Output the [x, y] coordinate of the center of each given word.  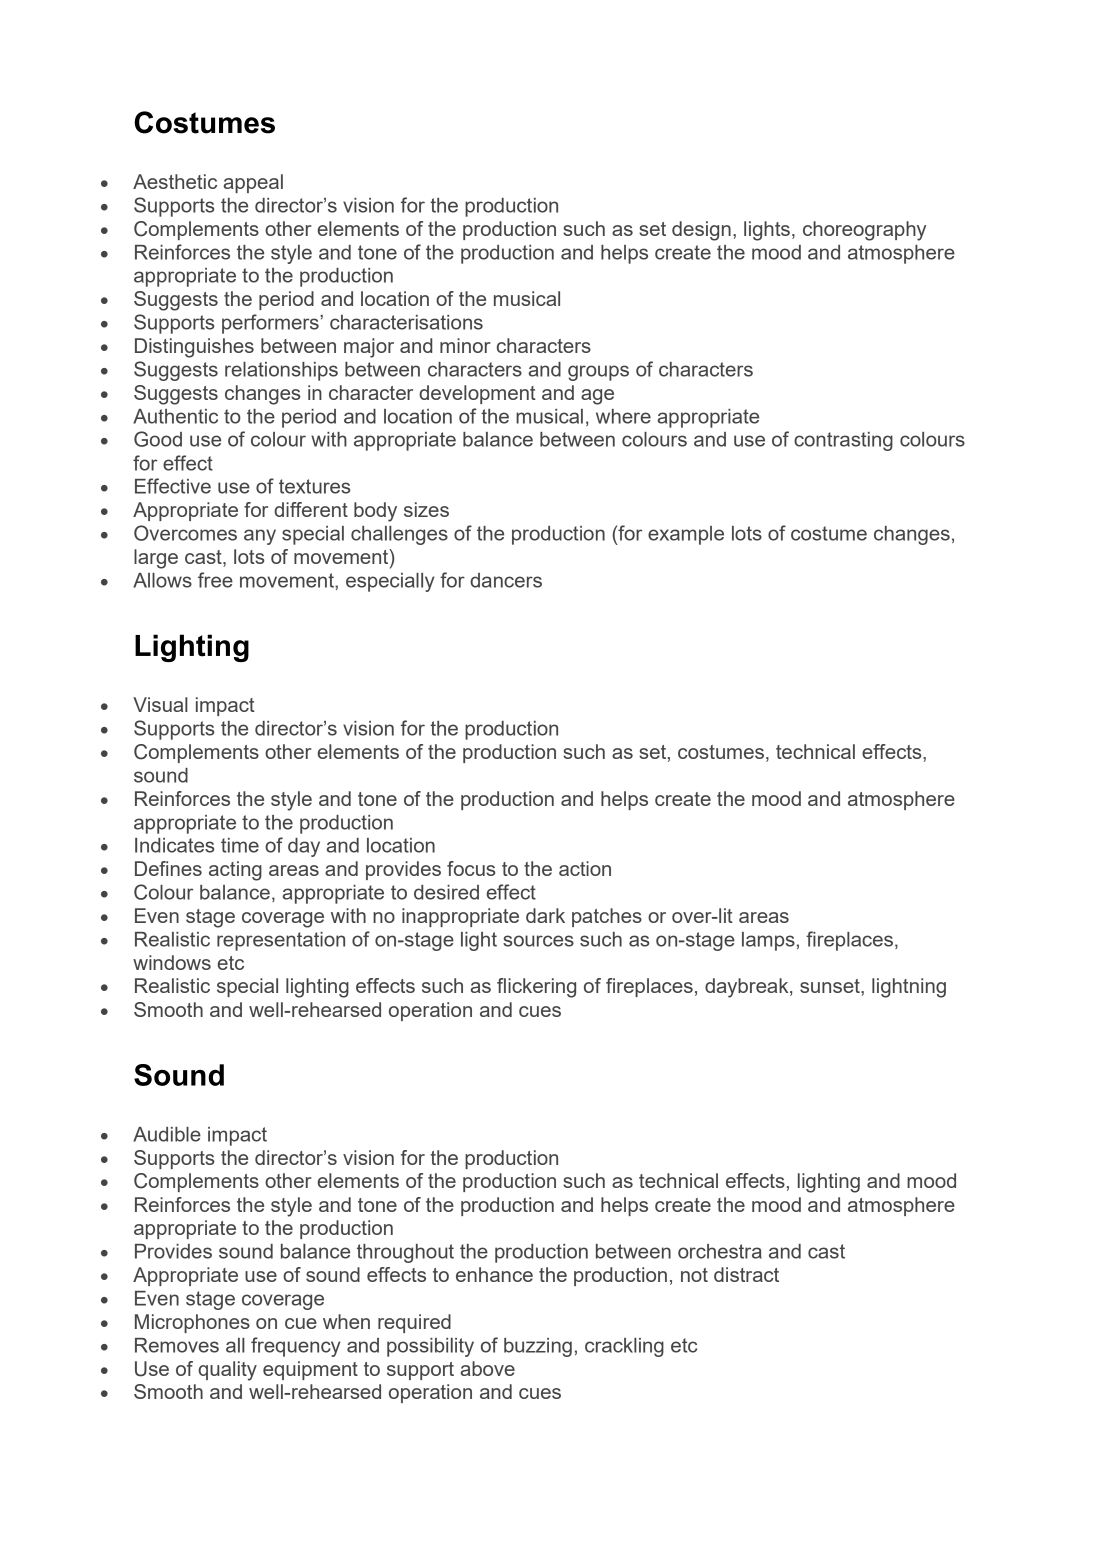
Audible [167, 1134]
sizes [426, 509]
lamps [768, 941]
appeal [253, 183]
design [701, 231]
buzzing [538, 1347]
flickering [536, 988]
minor [465, 345]
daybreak [748, 988]
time [240, 845]
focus [471, 868]
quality [227, 1371]
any [260, 537]
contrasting [843, 441]
